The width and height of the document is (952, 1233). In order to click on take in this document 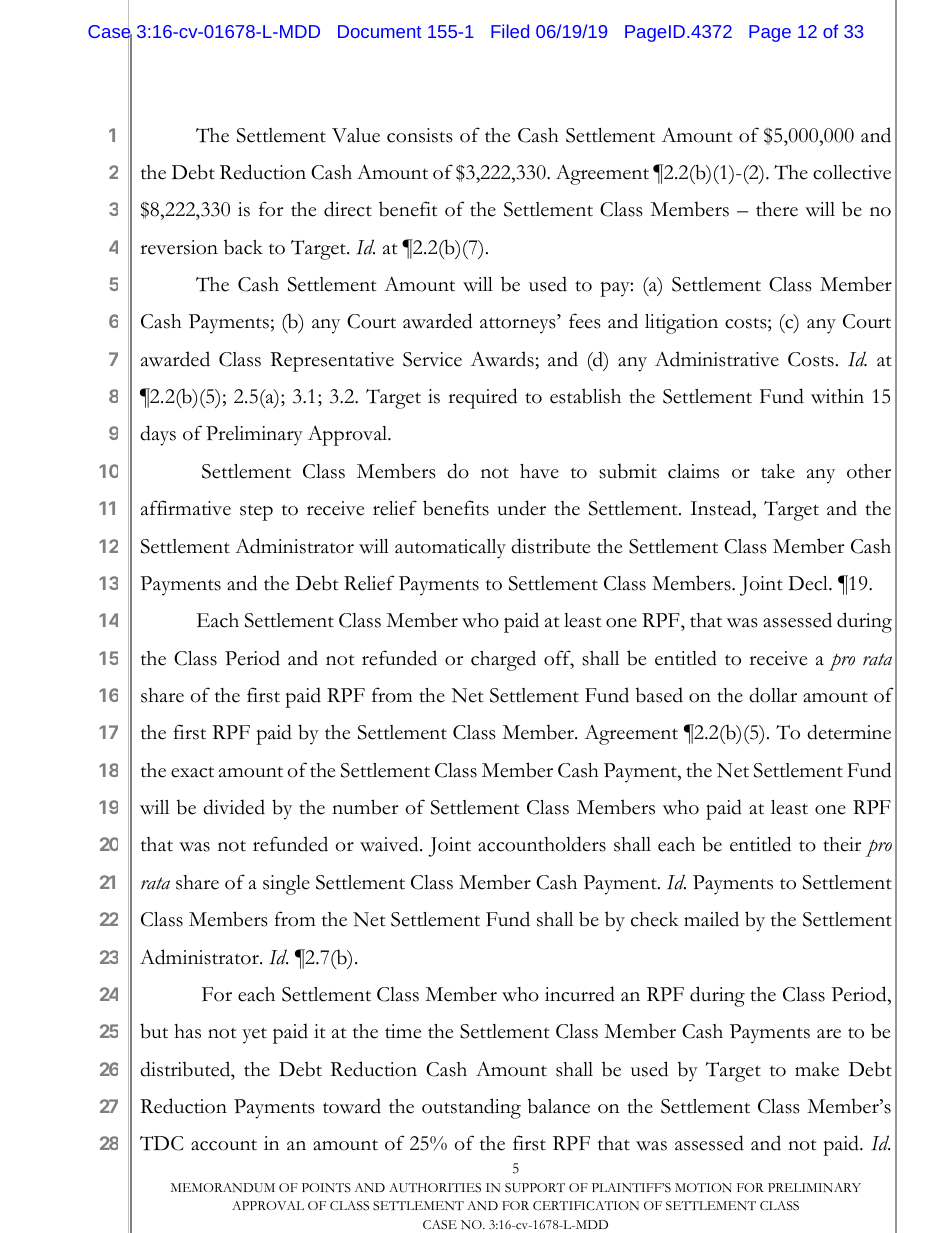, I will do `click(778, 471)`.
